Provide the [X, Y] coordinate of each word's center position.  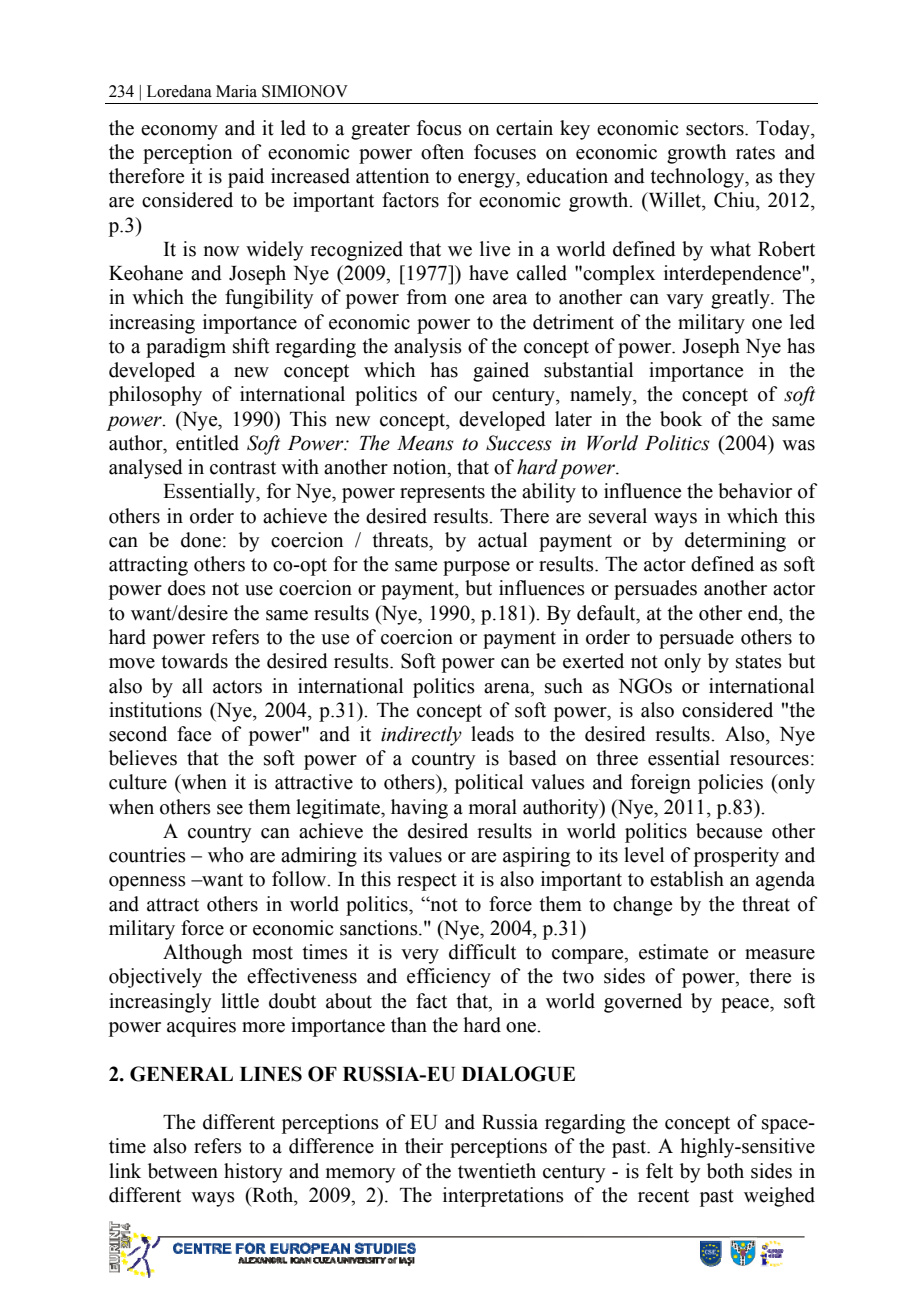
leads [492, 734]
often [442, 152]
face [194, 734]
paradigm [186, 348]
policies [730, 784]
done [201, 540]
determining [735, 542]
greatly [741, 299]
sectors [716, 129]
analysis [428, 348]
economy [179, 132]
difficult [482, 952]
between [183, 1171]
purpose [476, 568]
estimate [673, 952]
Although [202, 954]
